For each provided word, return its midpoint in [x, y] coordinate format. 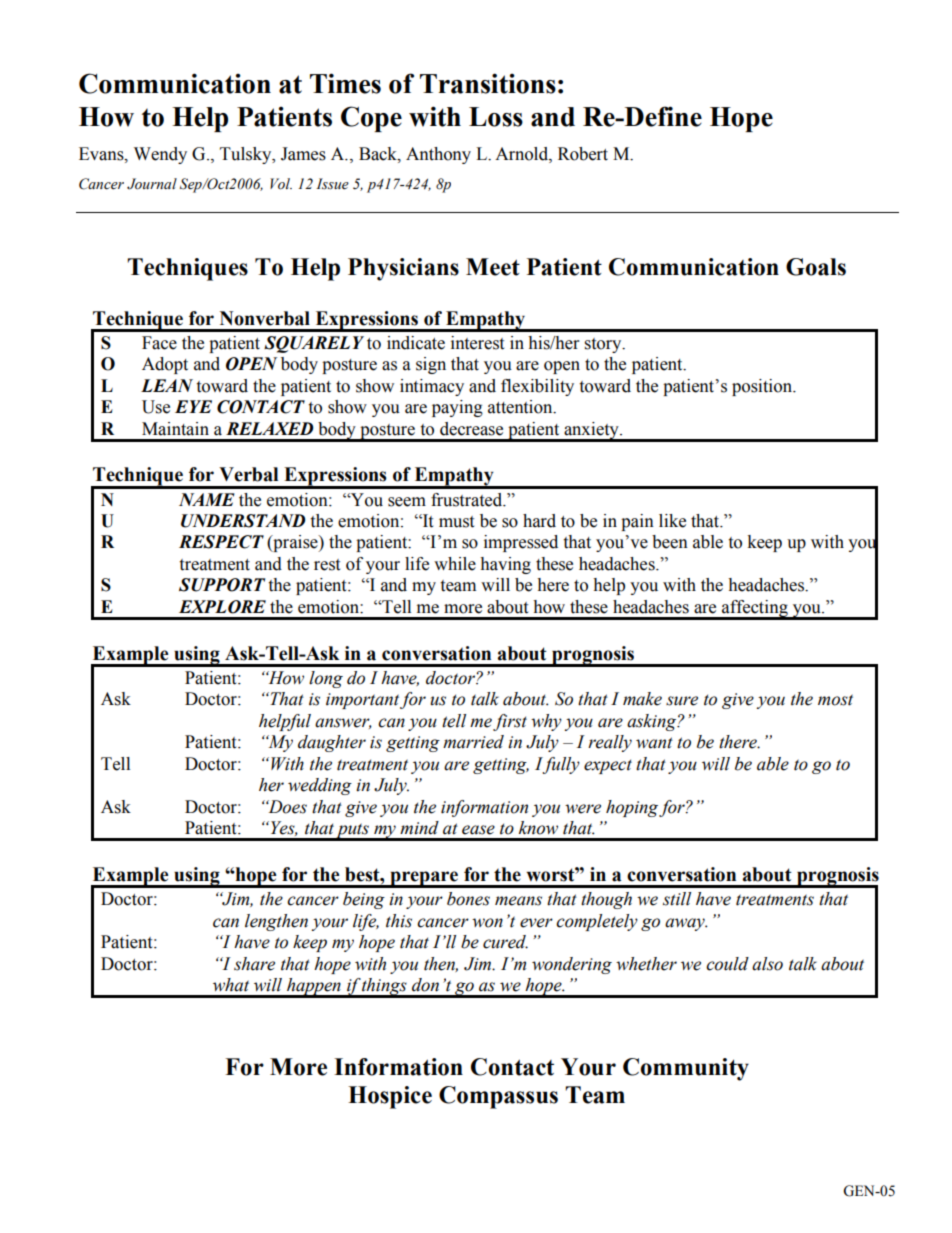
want [654, 743]
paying [457, 408]
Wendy [160, 155]
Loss [496, 117]
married [473, 742]
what [231, 985]
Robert [583, 154]
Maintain [175, 429]
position [763, 387]
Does [286, 807]
